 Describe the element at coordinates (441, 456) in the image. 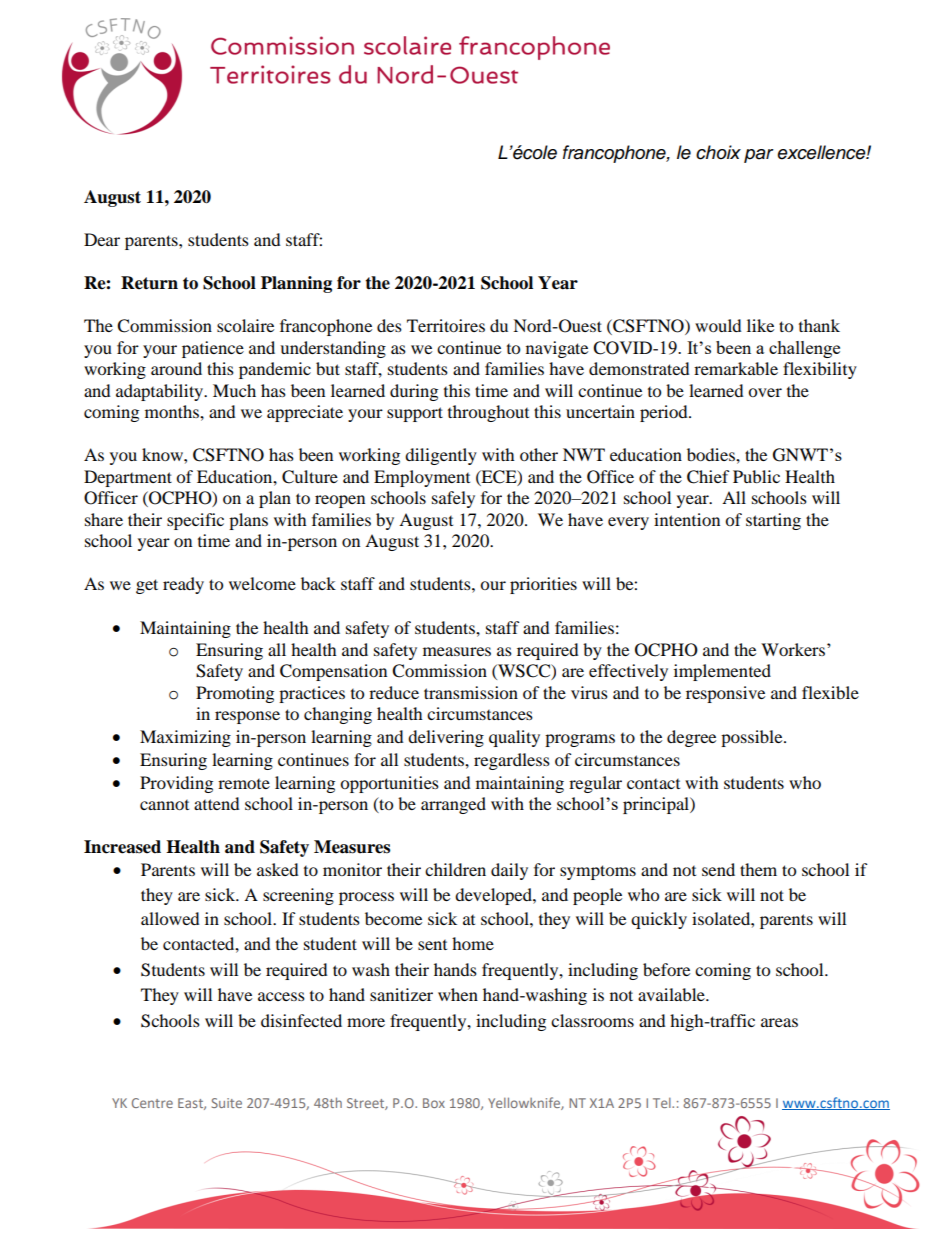

I see `diligently` at that location.
